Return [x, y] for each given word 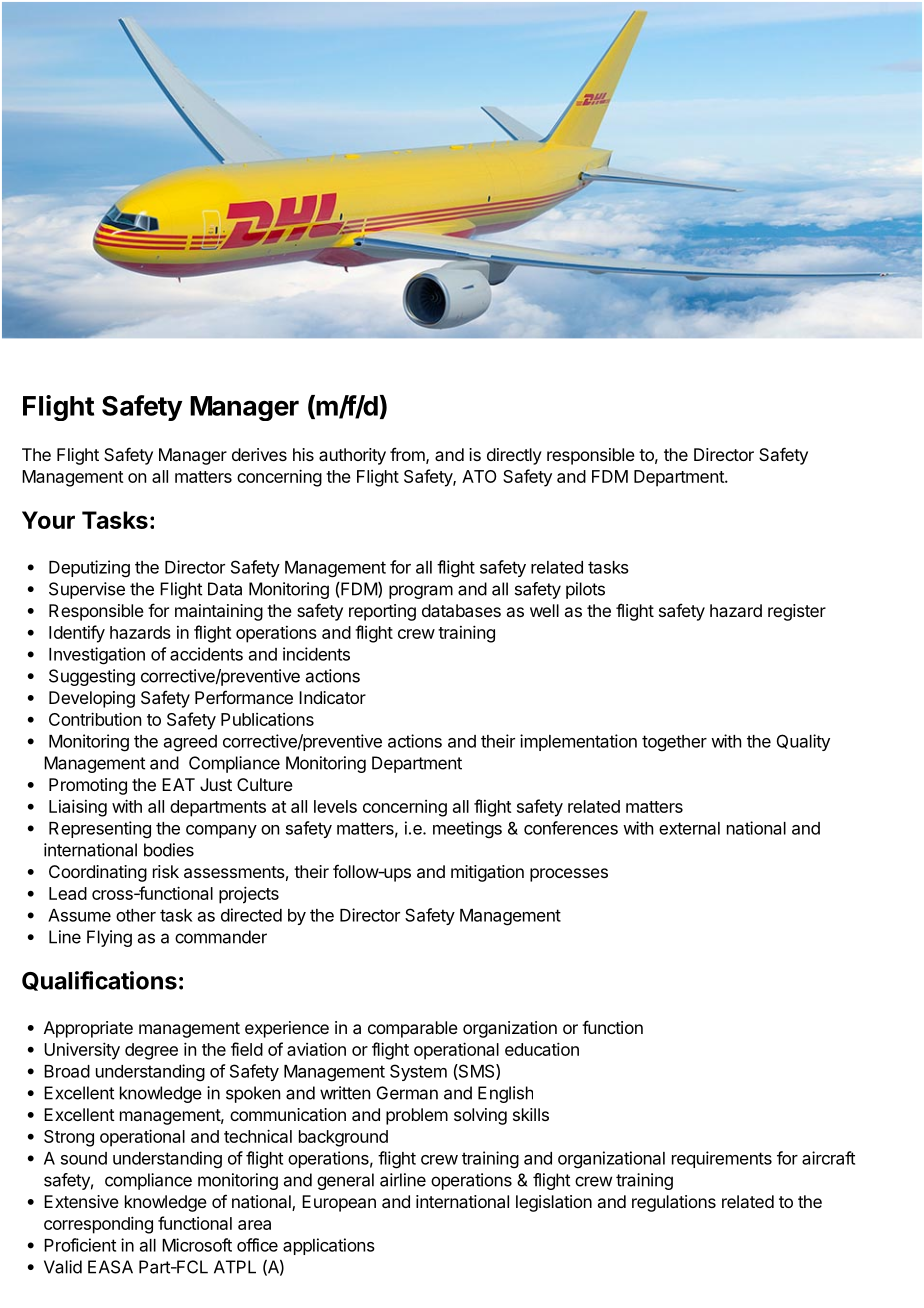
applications [329, 1246]
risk [166, 871]
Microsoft [197, 1245]
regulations [674, 1203]
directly [514, 456]
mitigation [487, 873]
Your [48, 520]
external [689, 828]
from [407, 454]
